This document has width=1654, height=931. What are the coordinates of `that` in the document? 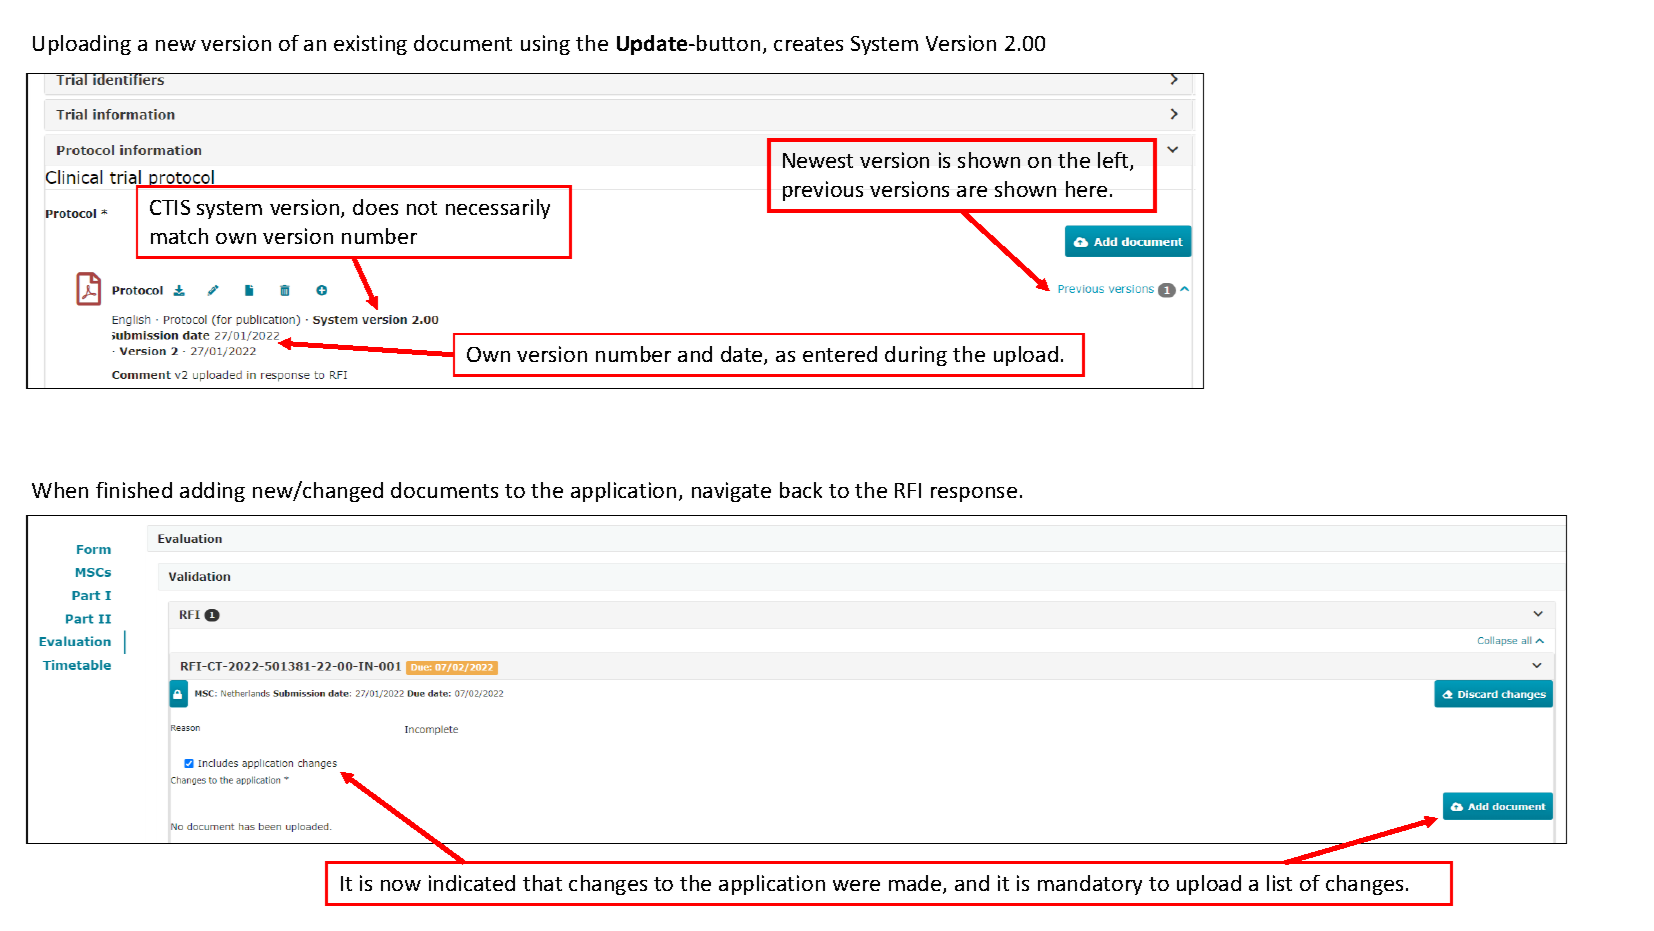 It's located at (542, 883).
